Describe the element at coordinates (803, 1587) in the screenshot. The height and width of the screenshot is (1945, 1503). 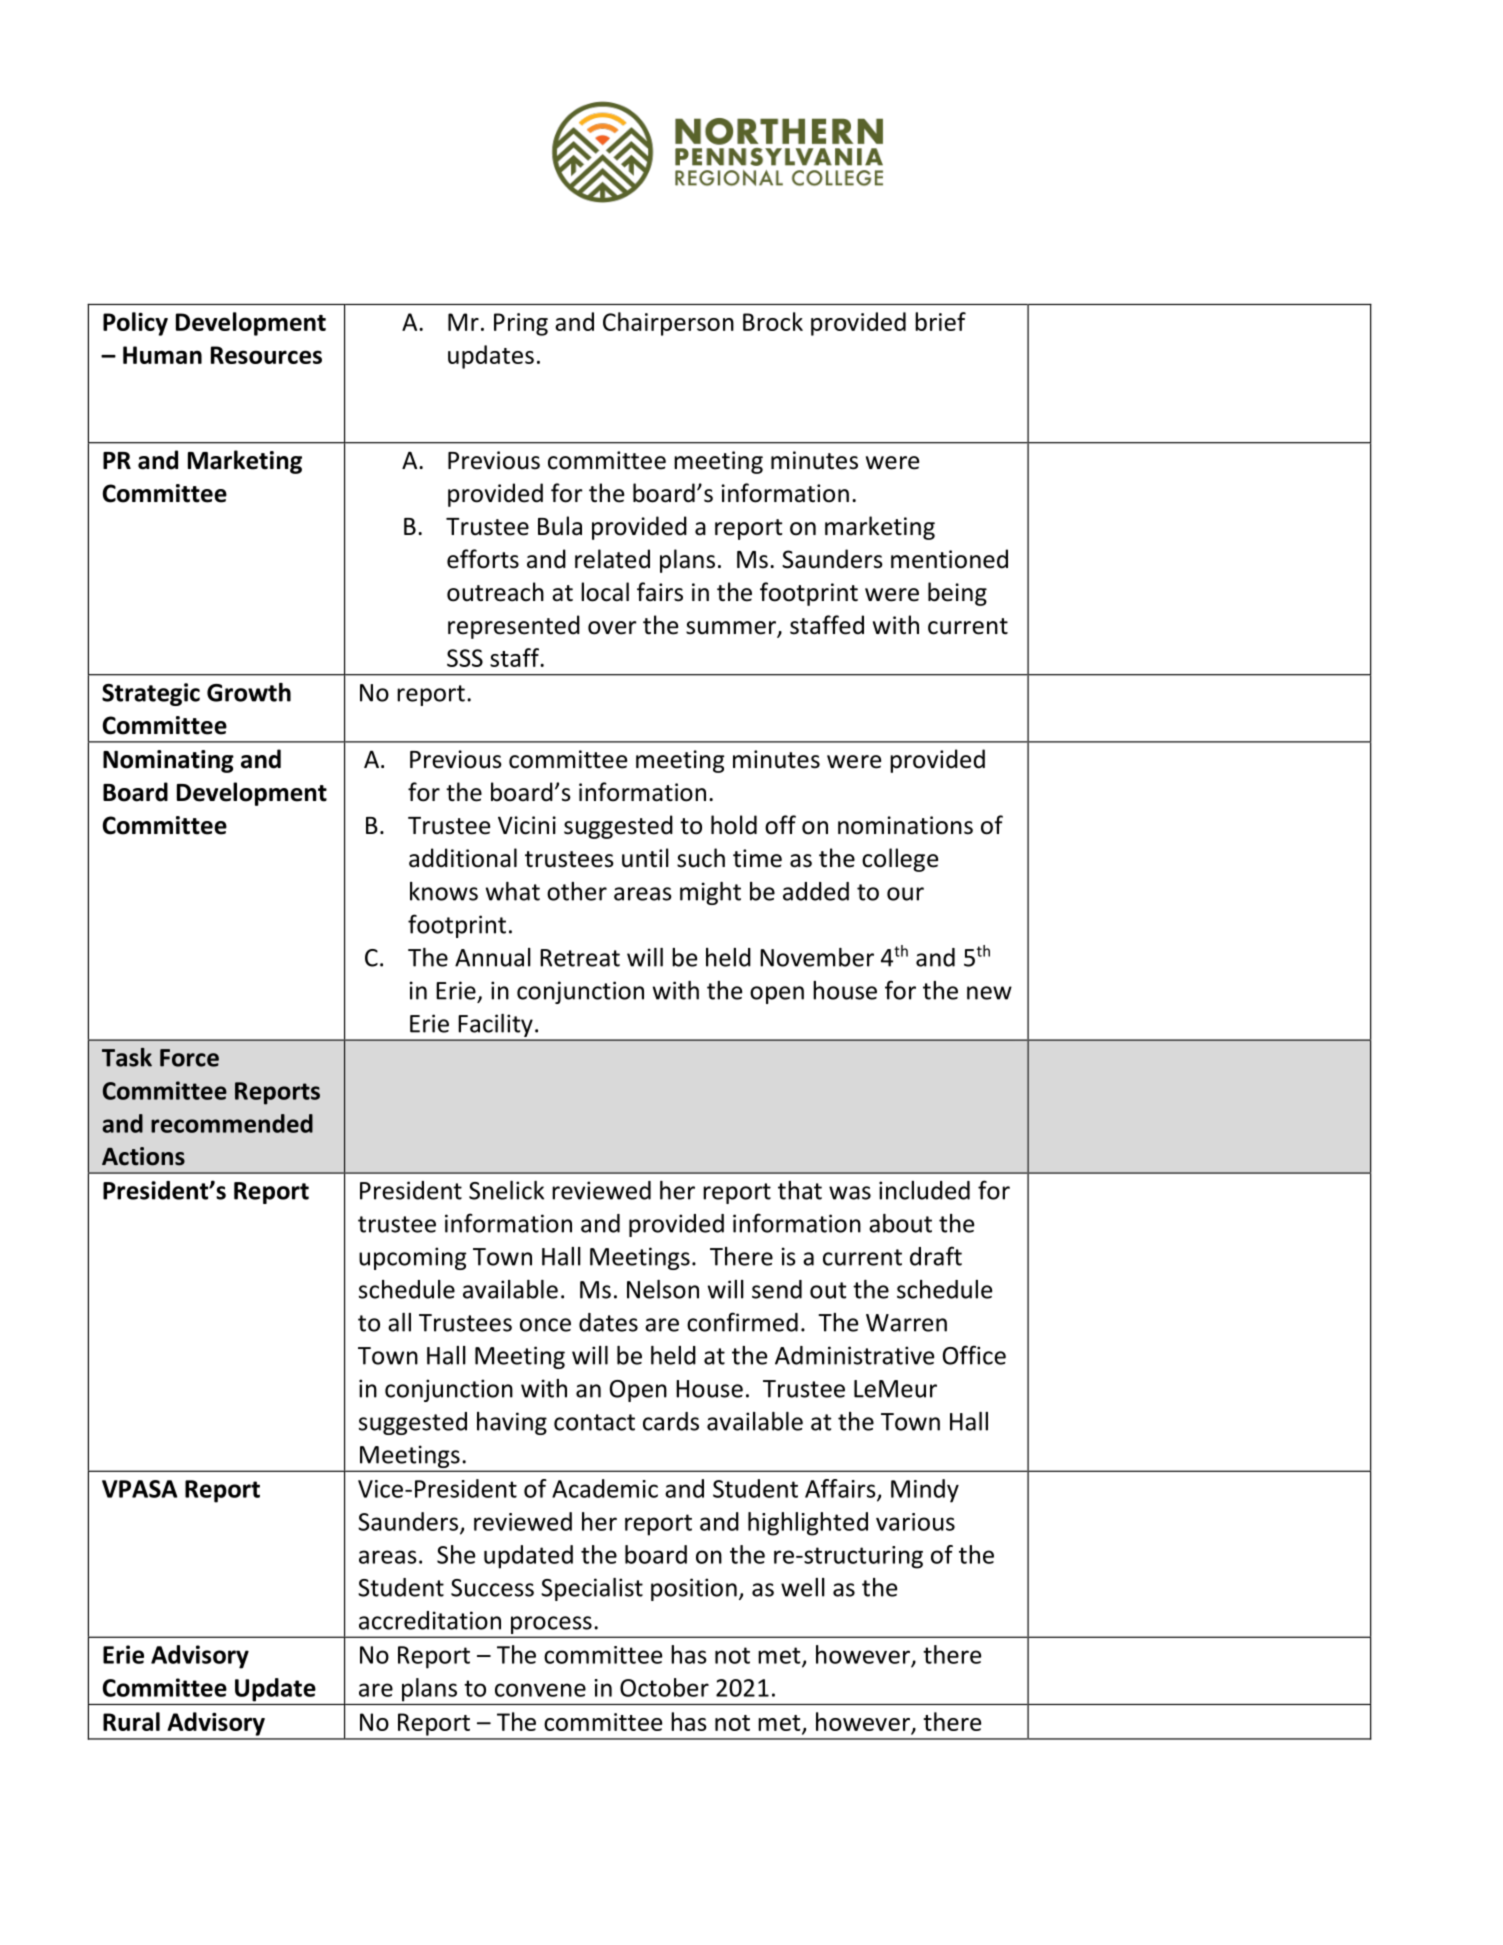
I see `well` at that location.
